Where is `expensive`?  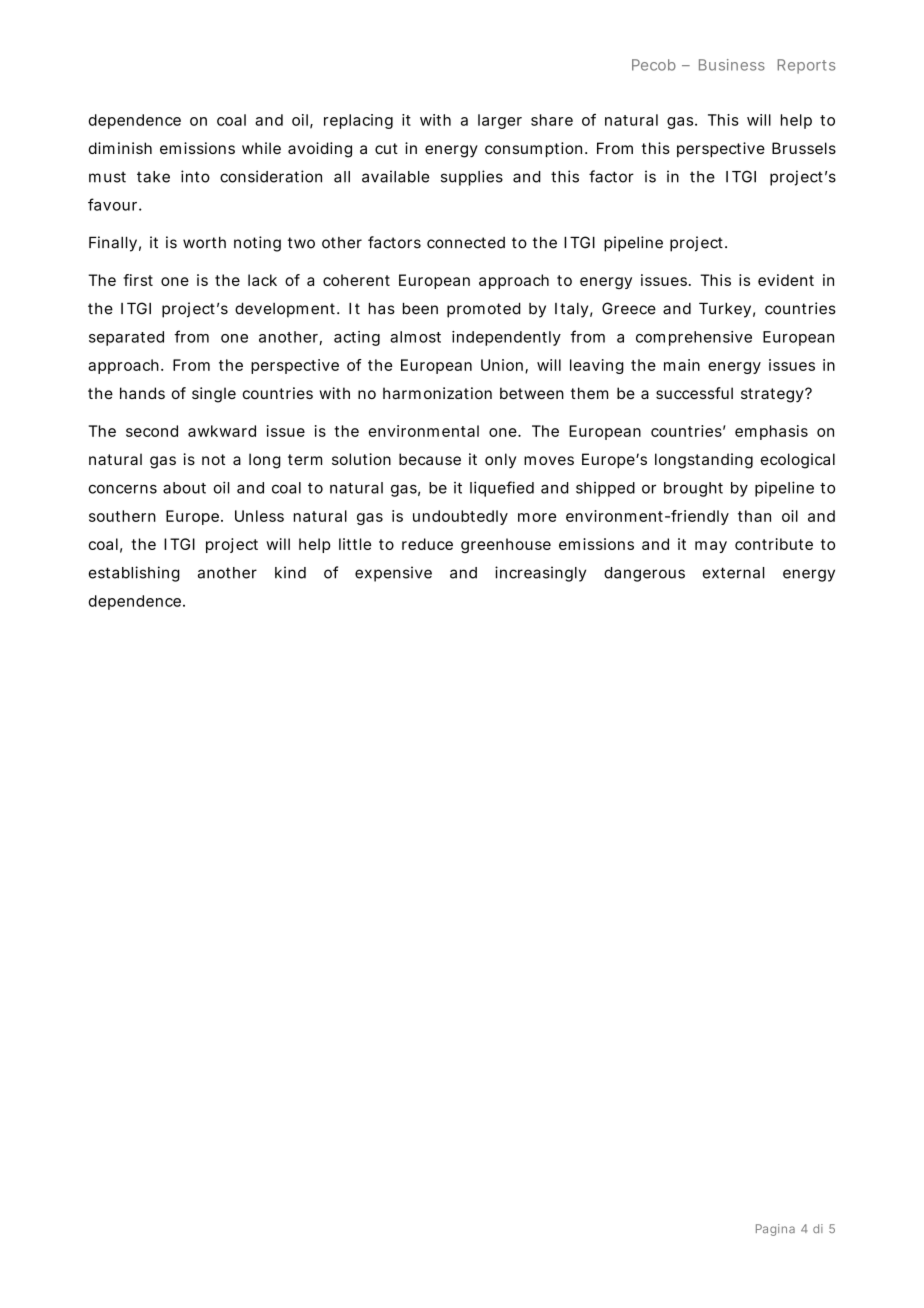 expensive is located at coordinates (393, 574).
